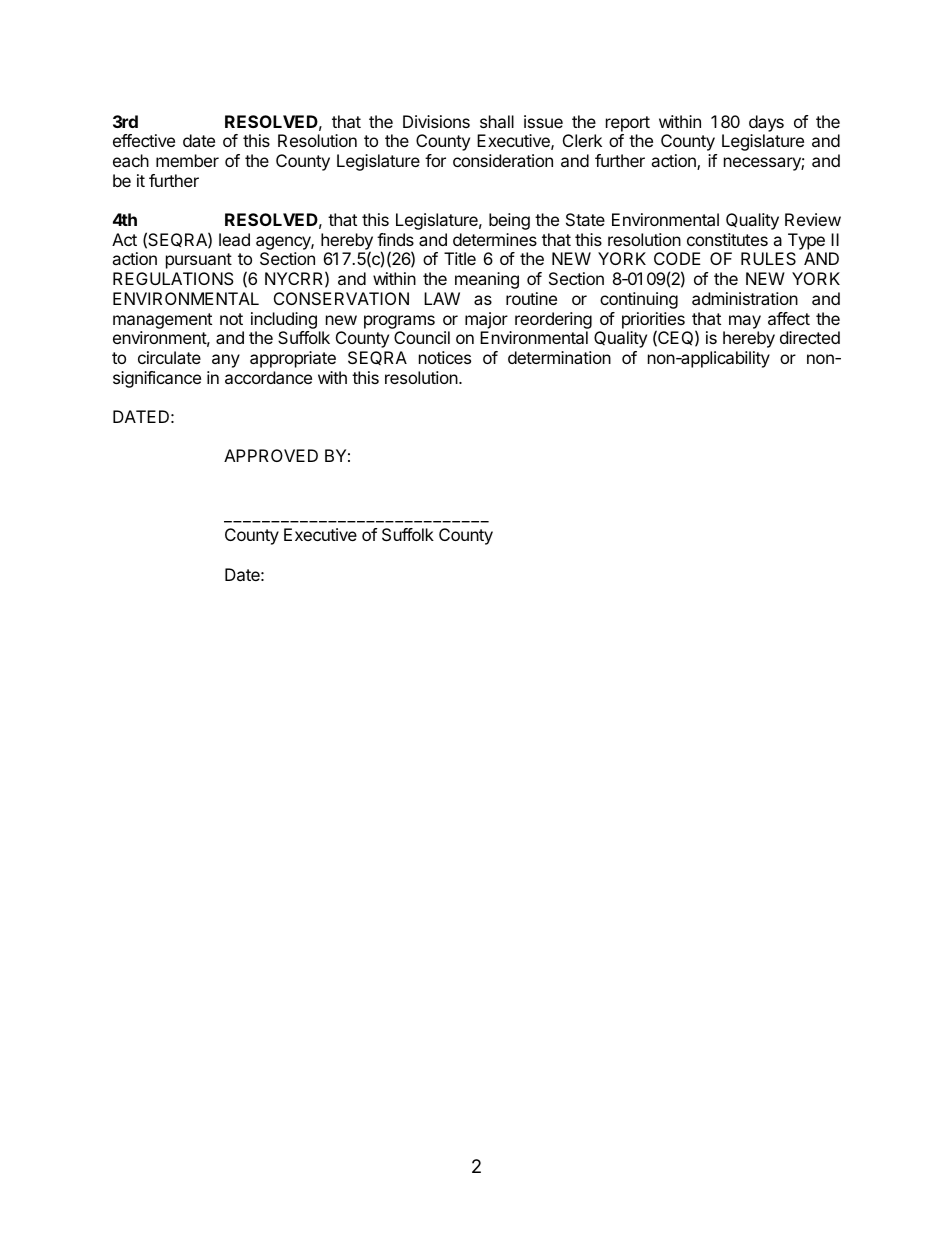 This page has width=952, height=1233. I want to click on days, so click(766, 123).
